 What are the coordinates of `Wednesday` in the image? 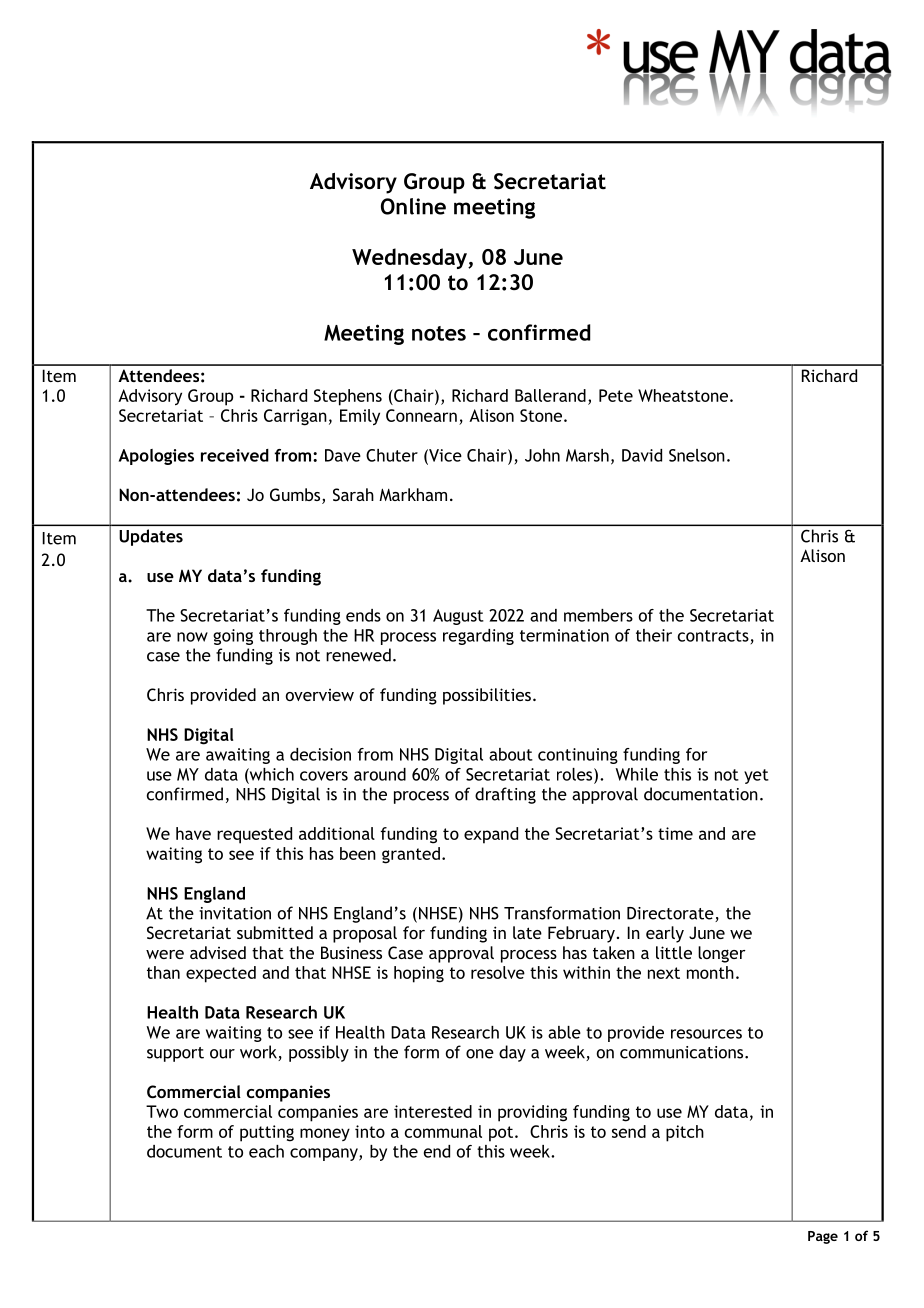 It's located at (410, 258).
